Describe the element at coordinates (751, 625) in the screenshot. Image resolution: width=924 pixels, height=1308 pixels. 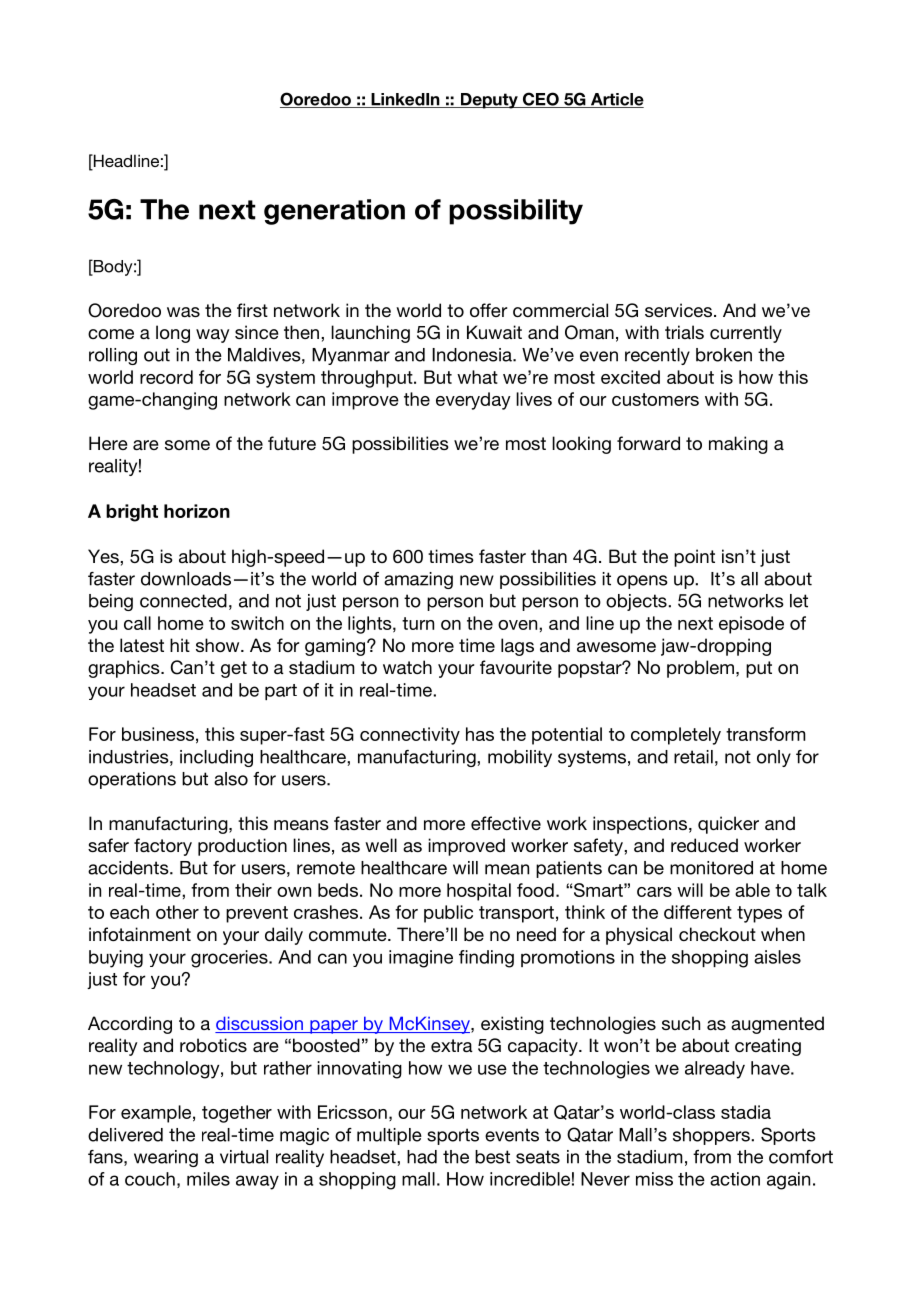
I see `episode` at that location.
